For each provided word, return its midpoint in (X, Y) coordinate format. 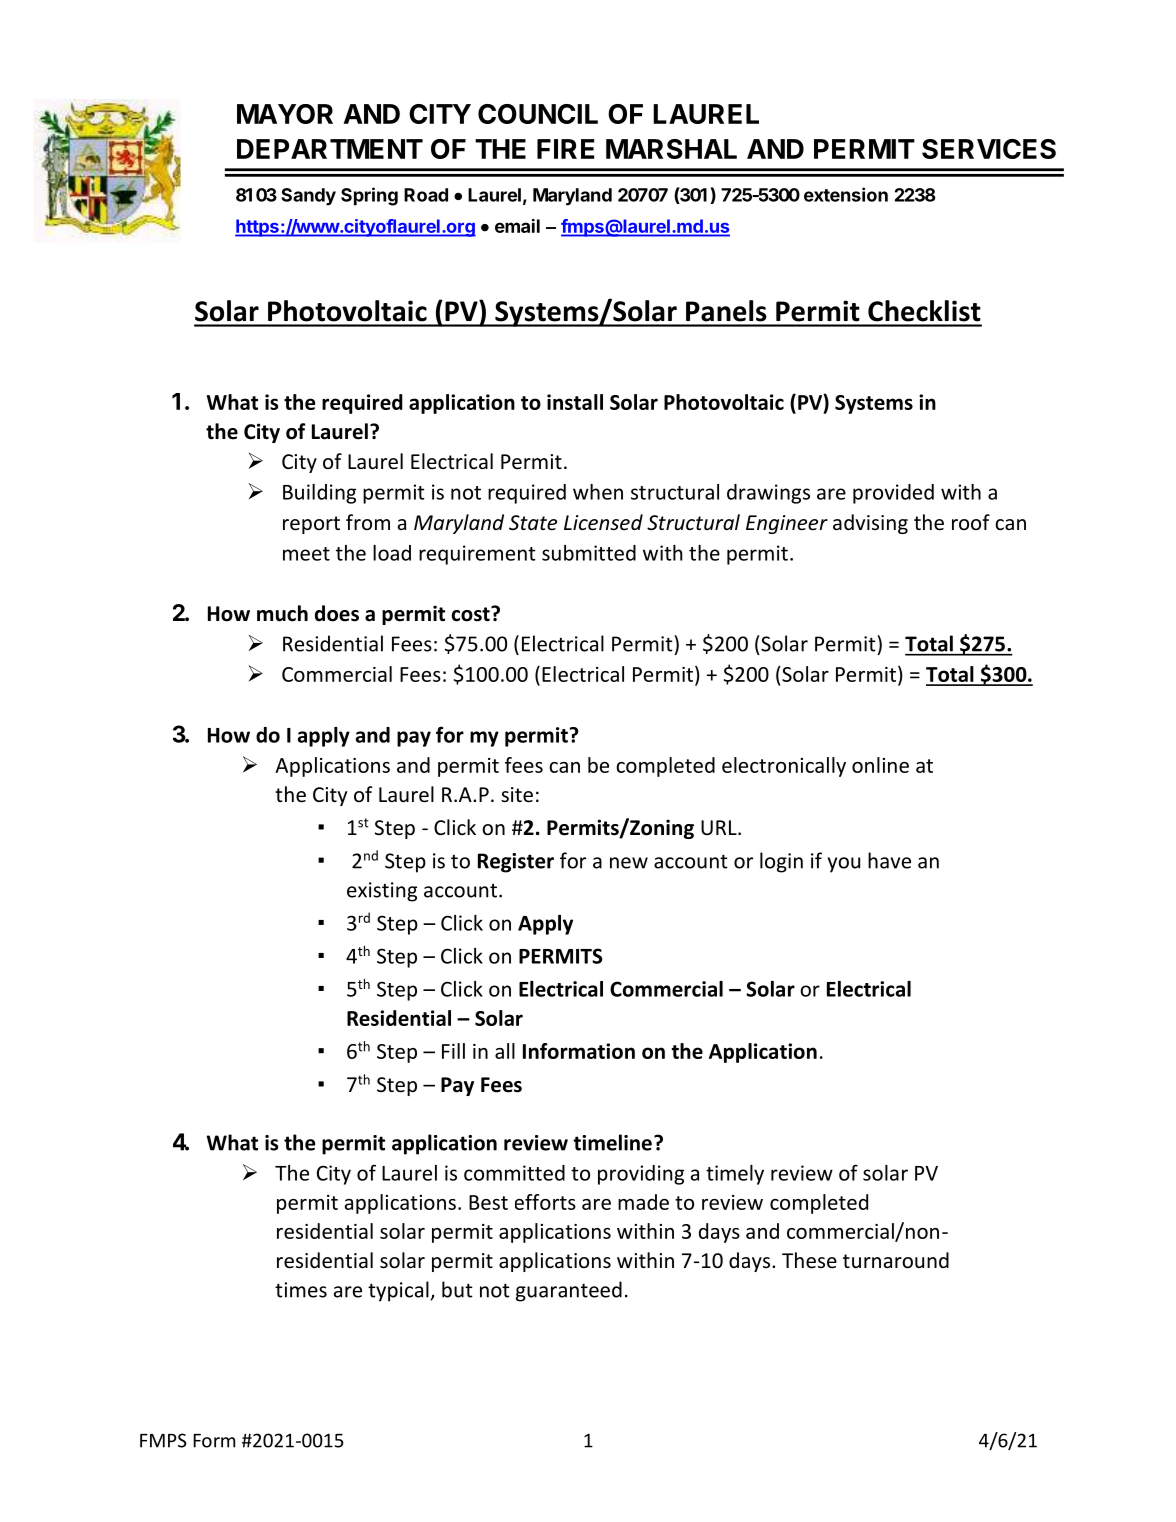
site (517, 795)
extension (846, 194)
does (337, 613)
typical (399, 1291)
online (880, 765)
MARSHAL (671, 149)
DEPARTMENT (330, 149)
